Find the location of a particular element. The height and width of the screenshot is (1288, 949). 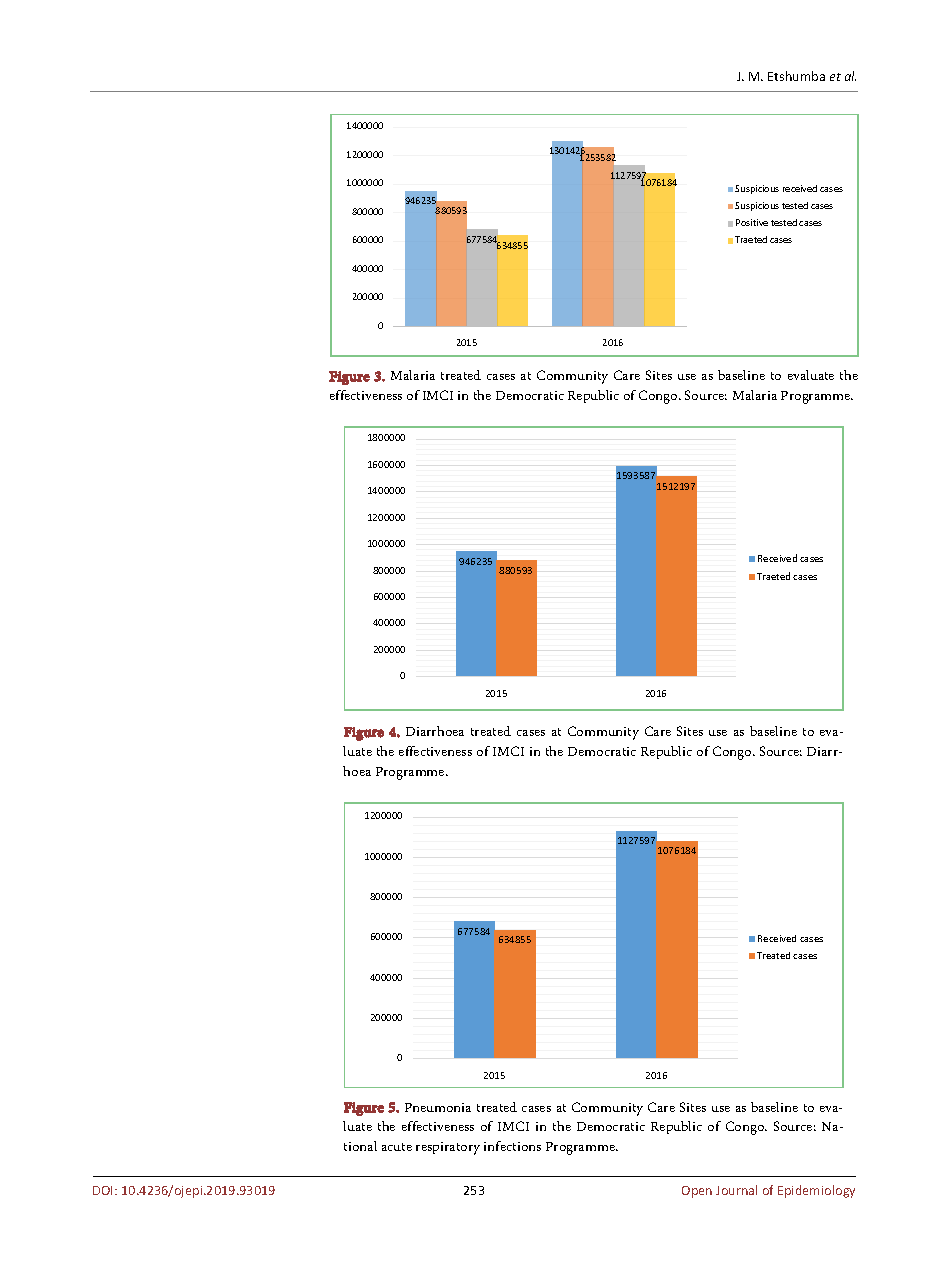

Pneumonia is located at coordinates (438, 1107).
